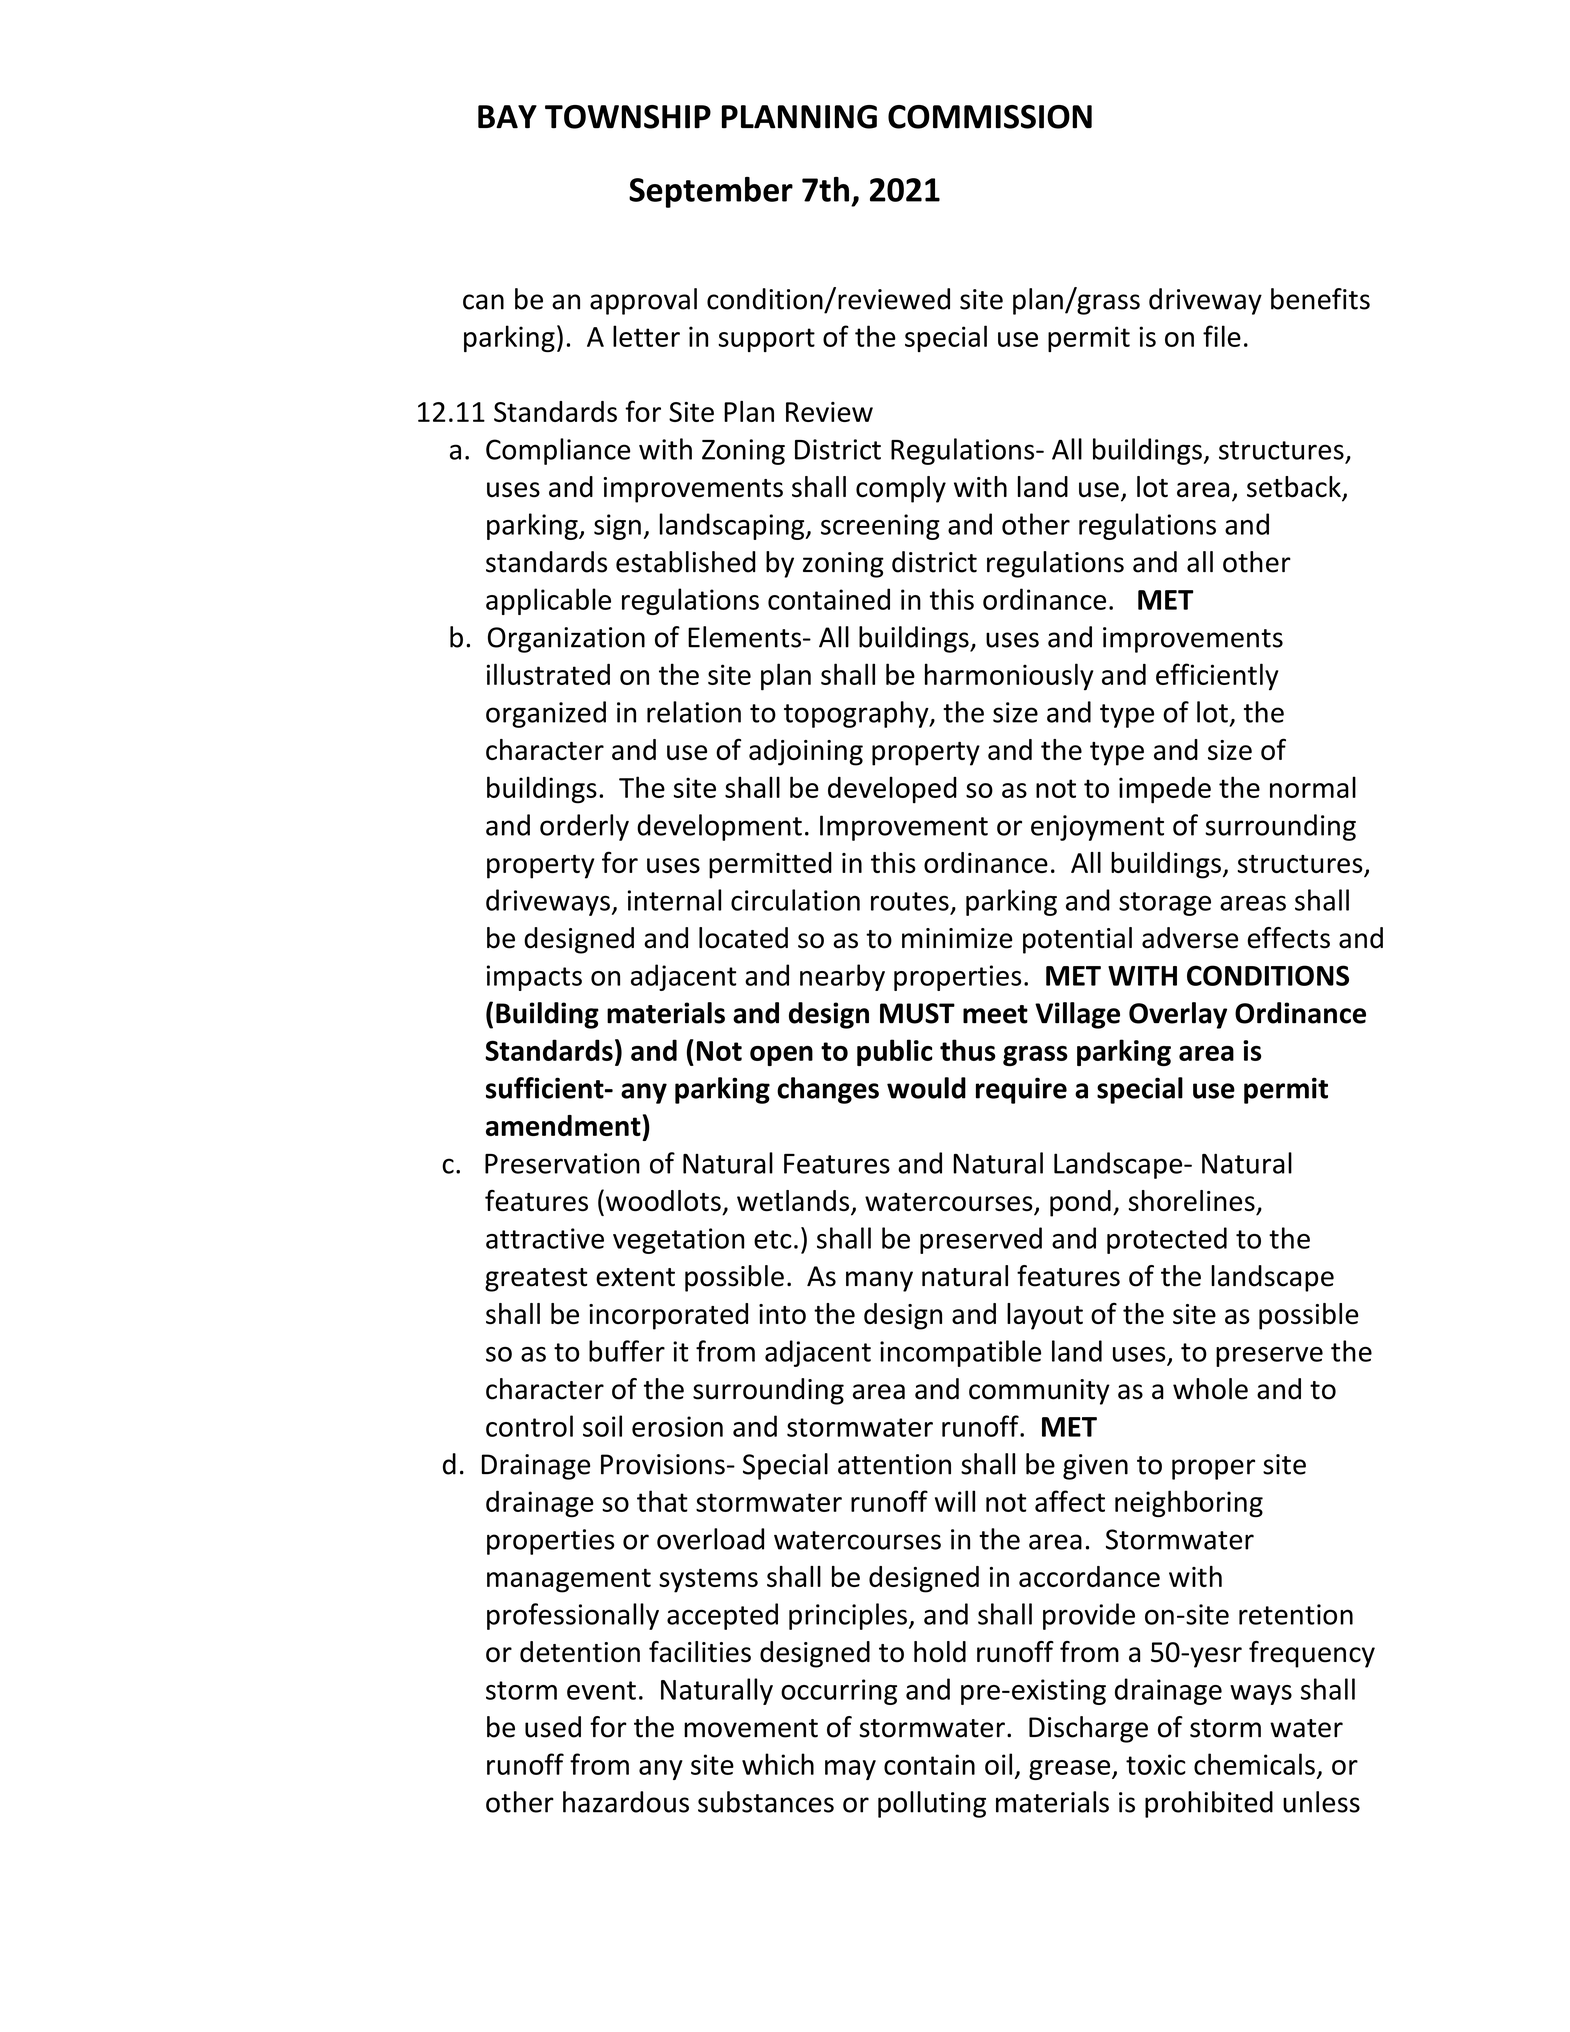 The width and height of the document is (1570, 2032). Describe the element at coordinates (628, 117) in the document. I see `TOWNSHIP` at that location.
